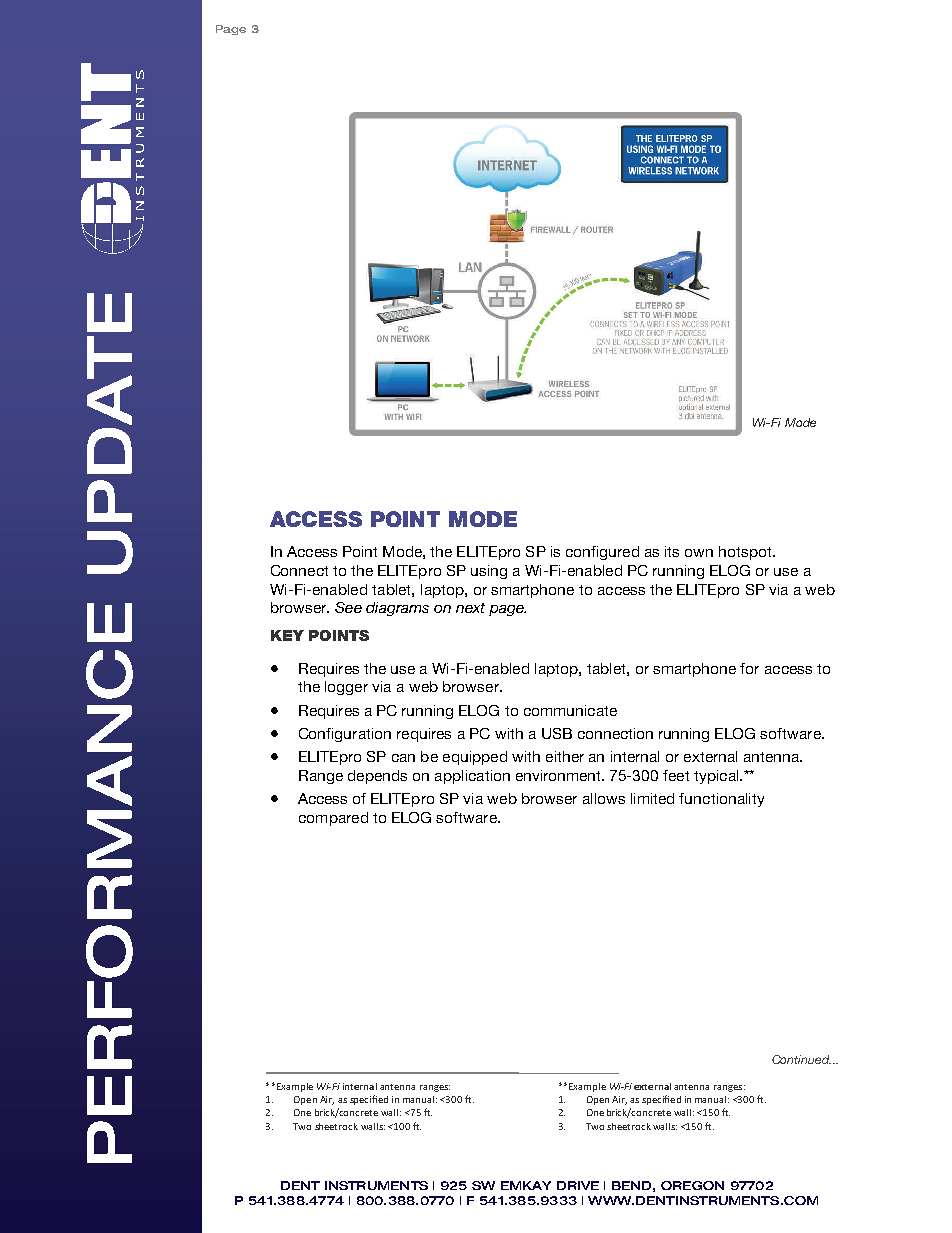 This image has width=952, height=1233. I want to click on using, so click(489, 572).
